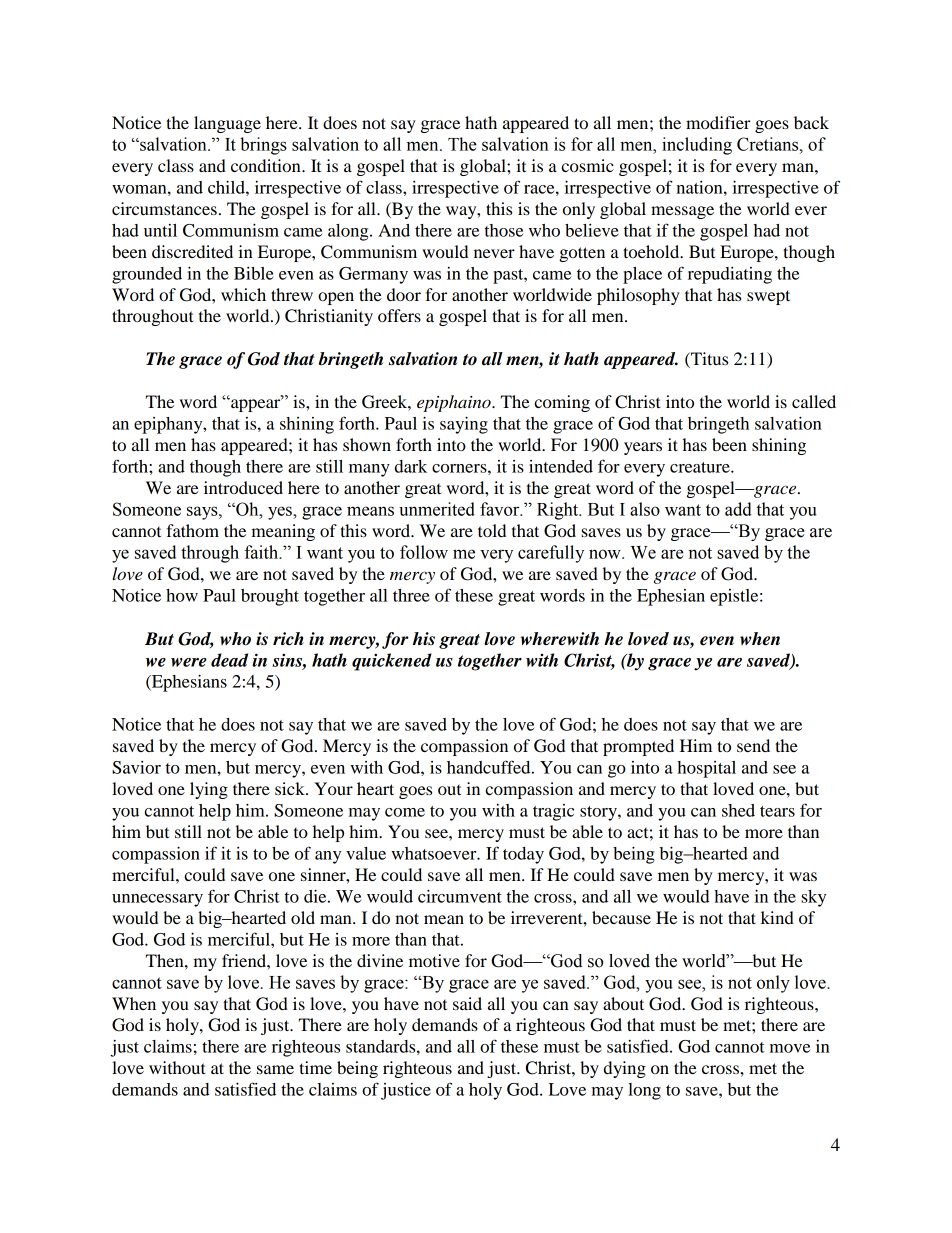 The width and height of the screenshot is (952, 1233). What do you see at coordinates (270, 597) in the screenshot?
I see `brought` at bounding box center [270, 597].
